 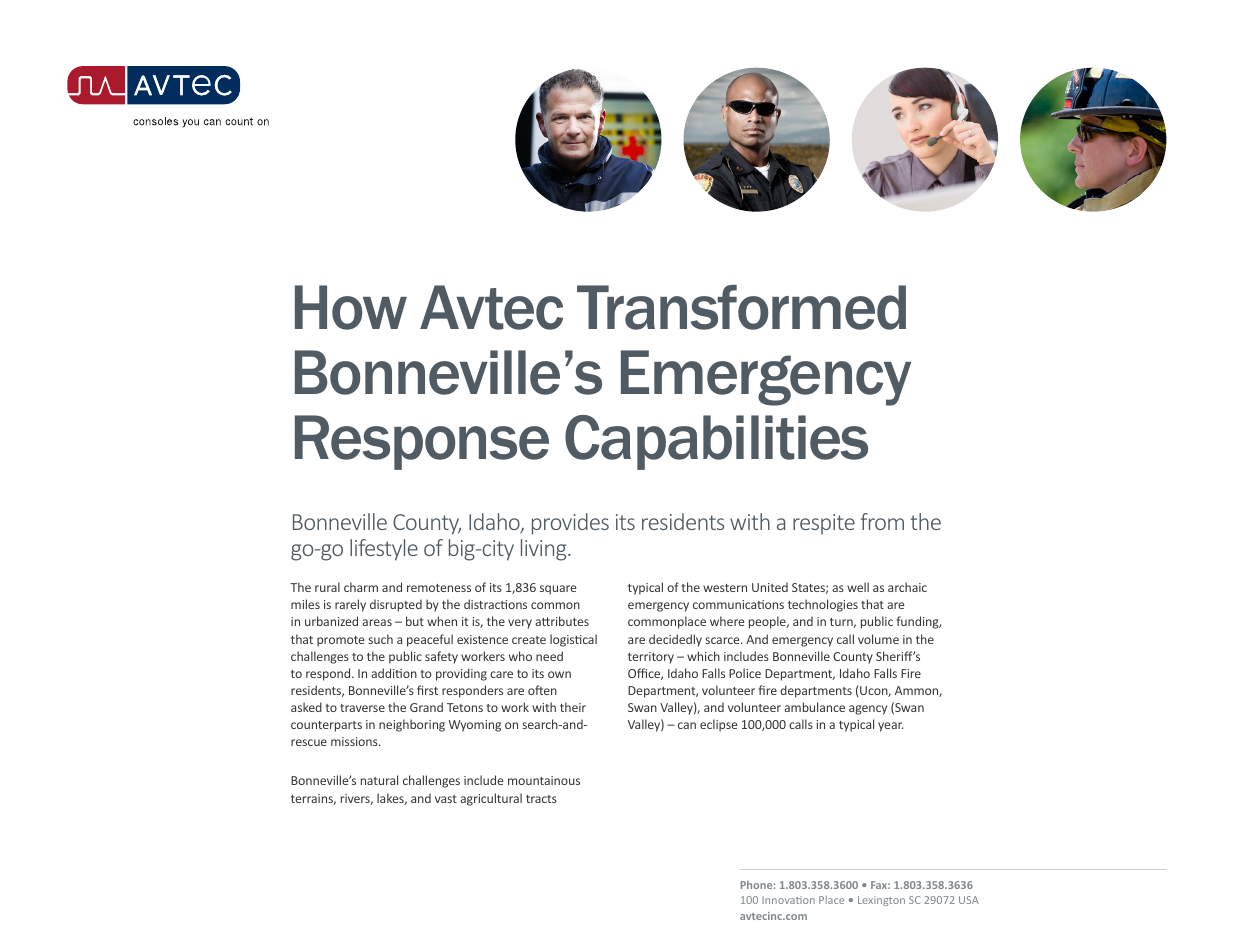 I want to click on How, so click(x=351, y=307).
